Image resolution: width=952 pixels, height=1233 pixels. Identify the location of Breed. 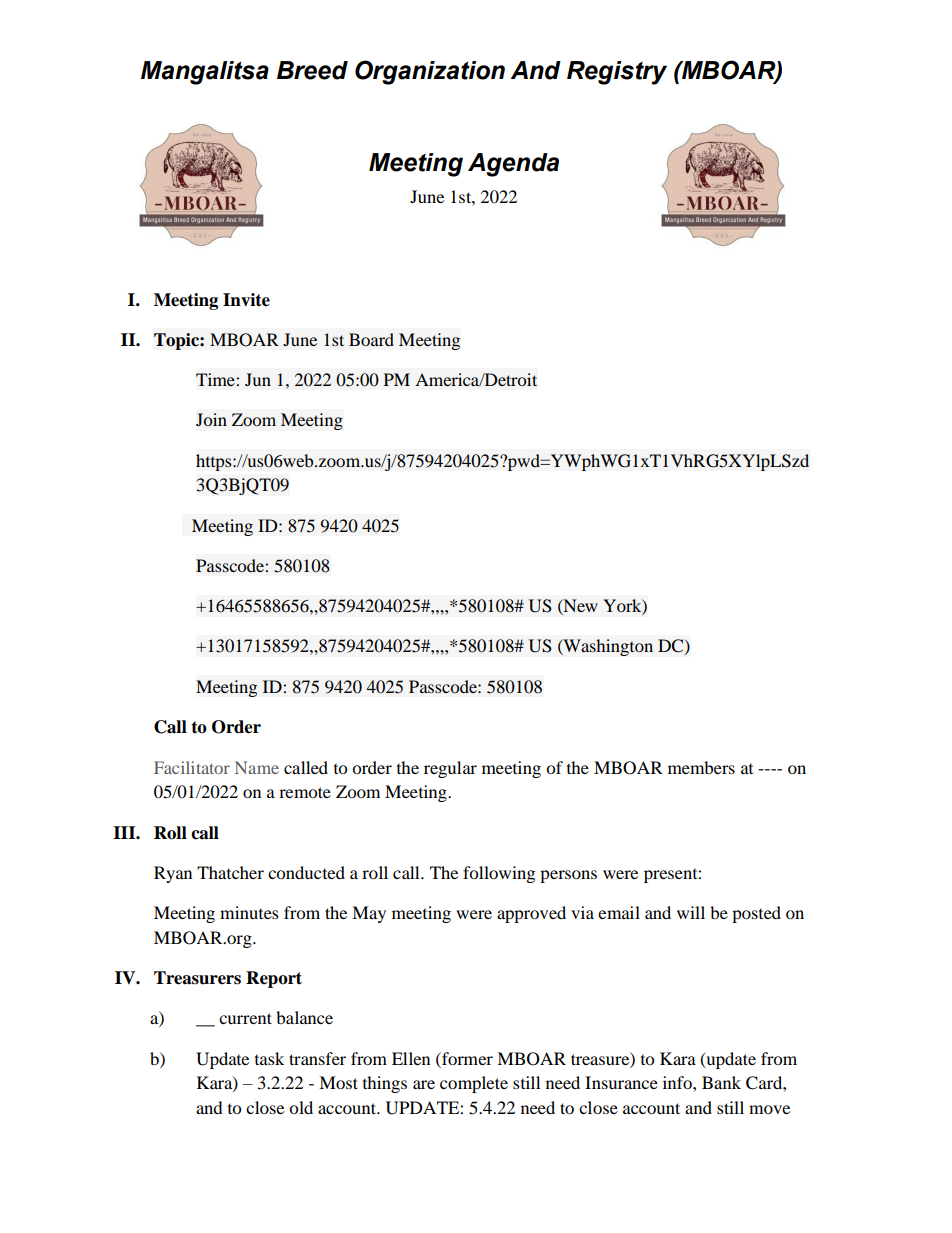
(312, 70).
